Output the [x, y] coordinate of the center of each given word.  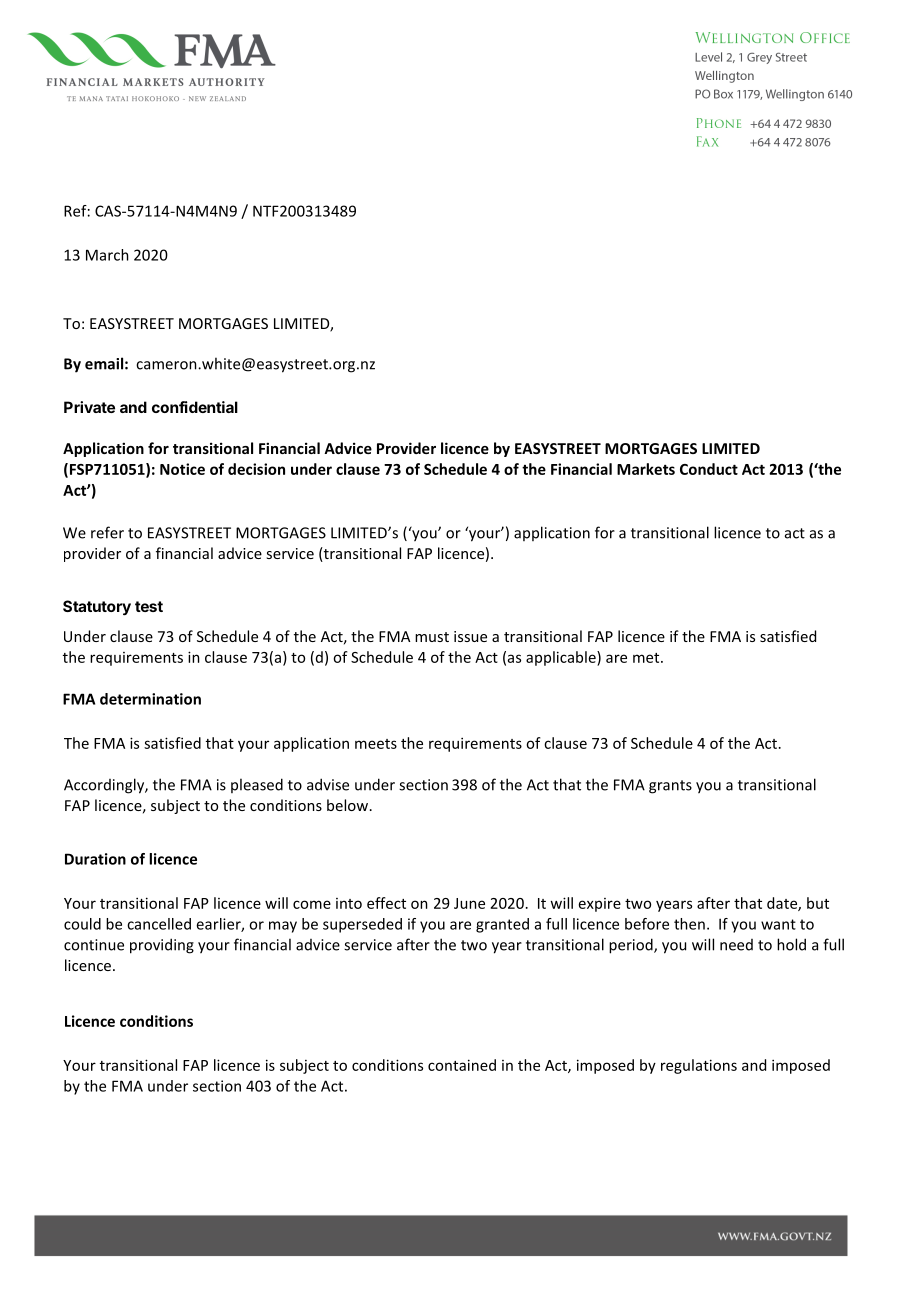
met [647, 658]
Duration [95, 859]
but [818, 903]
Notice [182, 469]
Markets [646, 469]
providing [162, 946]
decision [256, 469]
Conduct [709, 469]
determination [150, 699]
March [107, 255]
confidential [195, 407]
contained [462, 1065]
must [432, 637]
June [469, 903]
